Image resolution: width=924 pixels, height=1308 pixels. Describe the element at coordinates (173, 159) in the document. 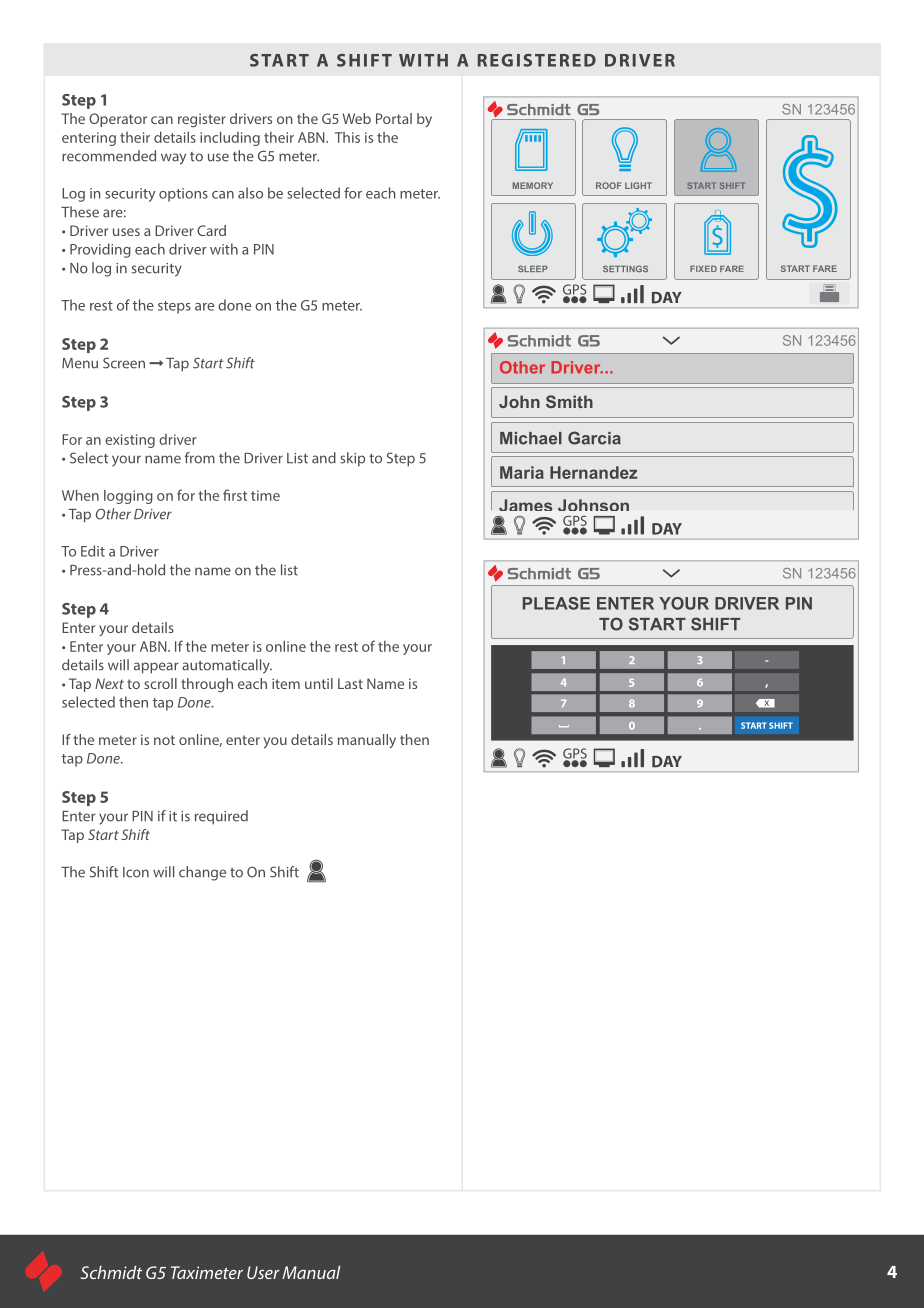

I see `way` at that location.
